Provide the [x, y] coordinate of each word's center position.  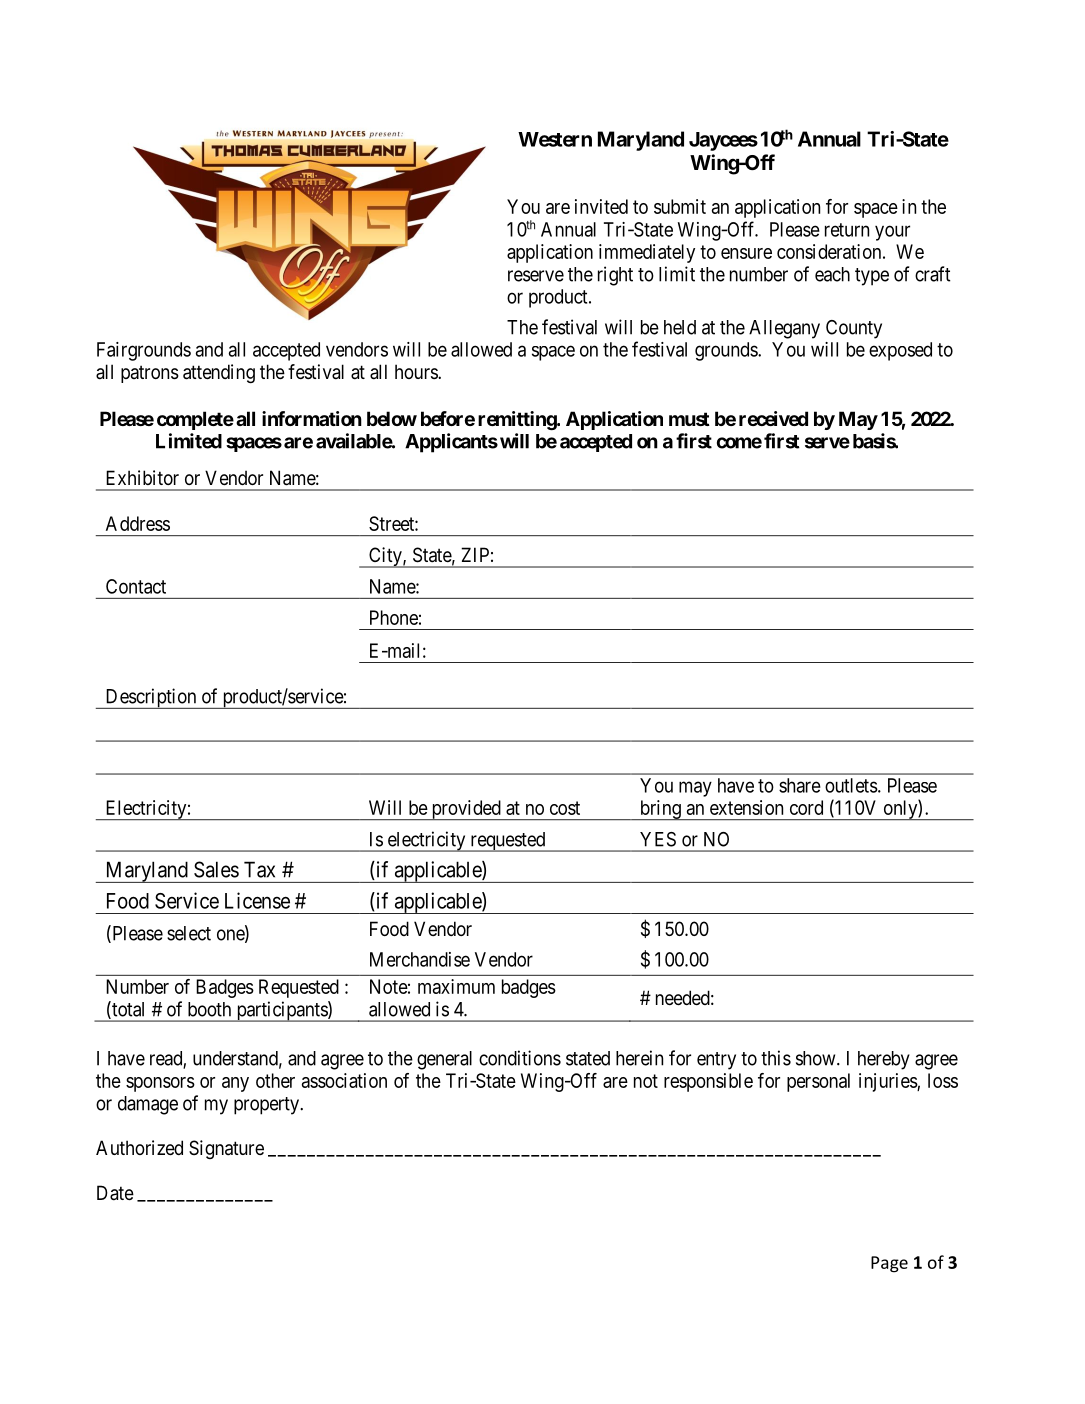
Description [151, 698]
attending [219, 373]
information [312, 418]
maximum [456, 986]
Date [115, 1193]
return [847, 230]
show [817, 1058]
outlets [851, 785]
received [773, 418]
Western [555, 139]
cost [565, 808]
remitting [518, 420]
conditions [520, 1058]
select [189, 933]
